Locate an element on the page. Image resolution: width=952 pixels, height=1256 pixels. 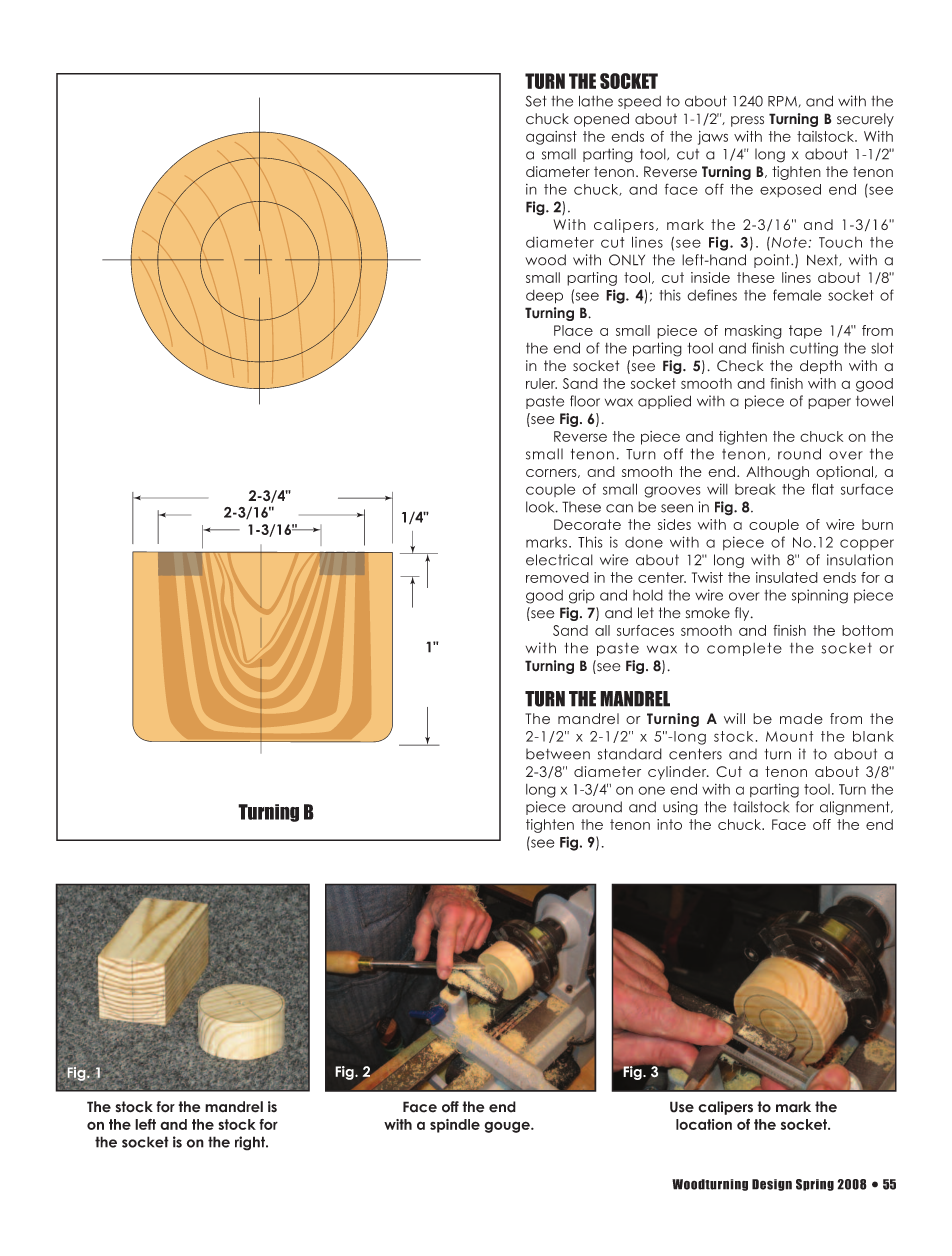
Check is located at coordinates (740, 366).
